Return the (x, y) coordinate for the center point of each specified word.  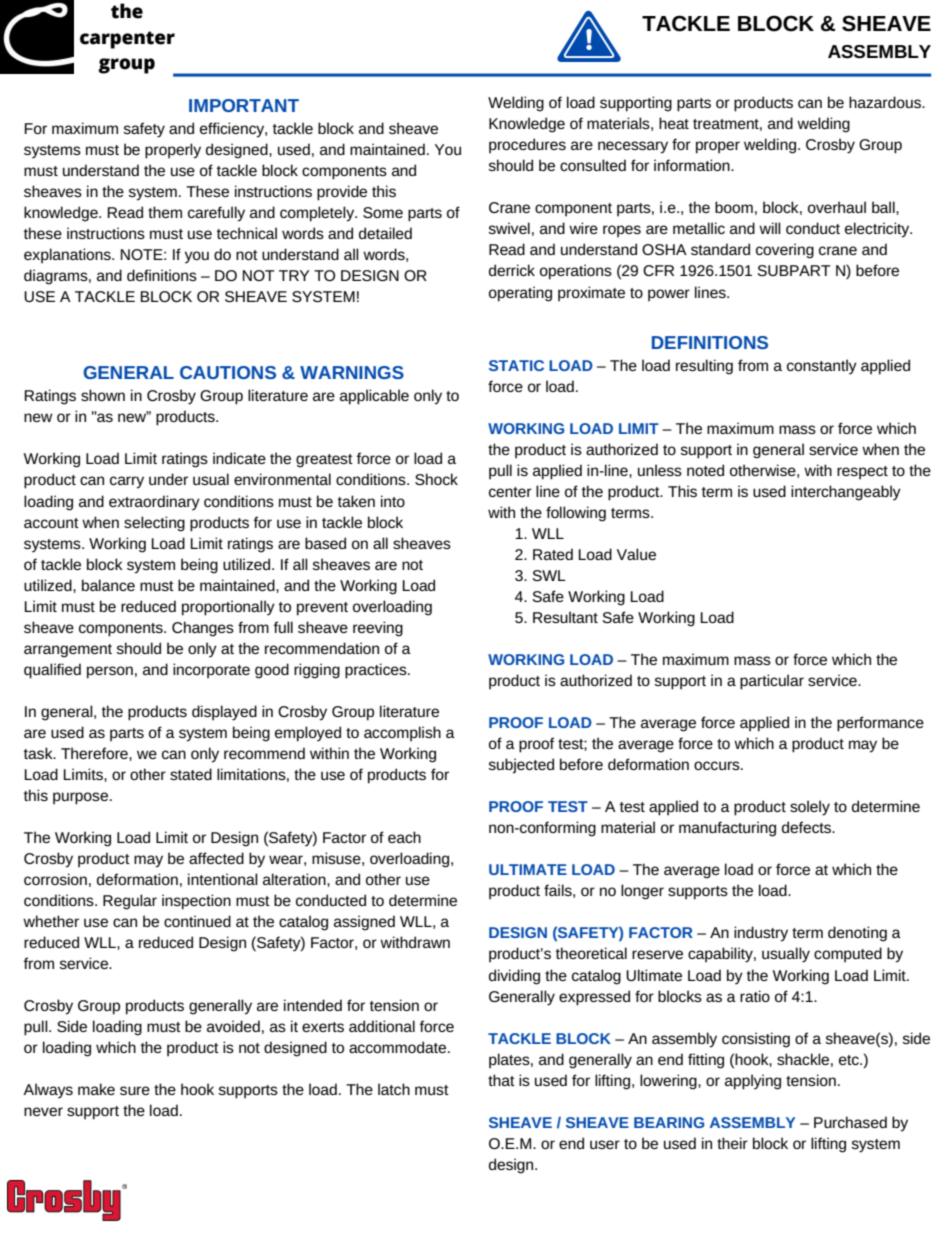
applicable (374, 397)
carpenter (127, 40)
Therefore (95, 753)
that (501, 1080)
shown (103, 395)
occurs (718, 765)
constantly (822, 366)
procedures (527, 146)
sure (135, 1090)
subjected (521, 766)
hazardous (886, 102)
